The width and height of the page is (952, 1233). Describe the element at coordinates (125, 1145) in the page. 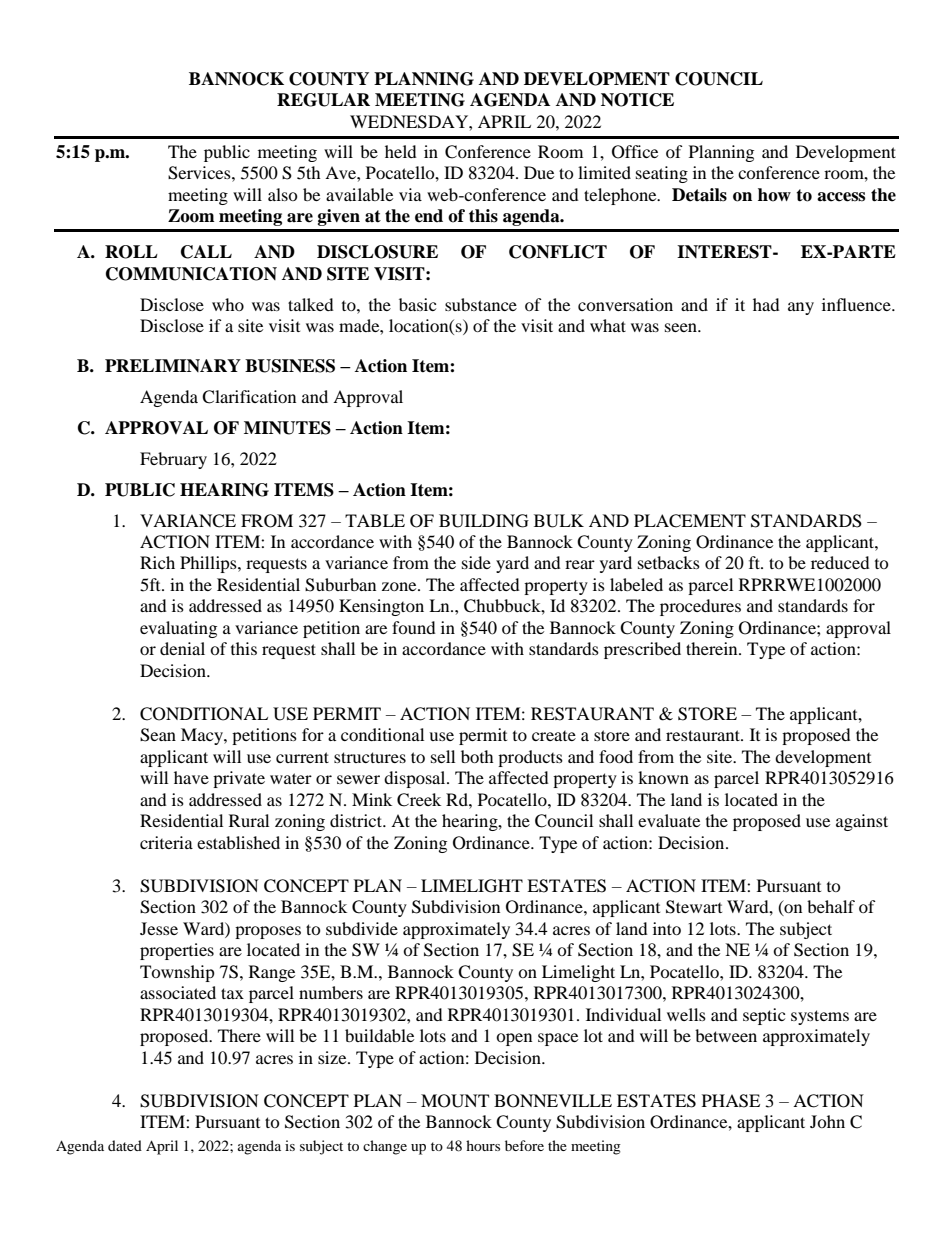

I see `dated` at that location.
